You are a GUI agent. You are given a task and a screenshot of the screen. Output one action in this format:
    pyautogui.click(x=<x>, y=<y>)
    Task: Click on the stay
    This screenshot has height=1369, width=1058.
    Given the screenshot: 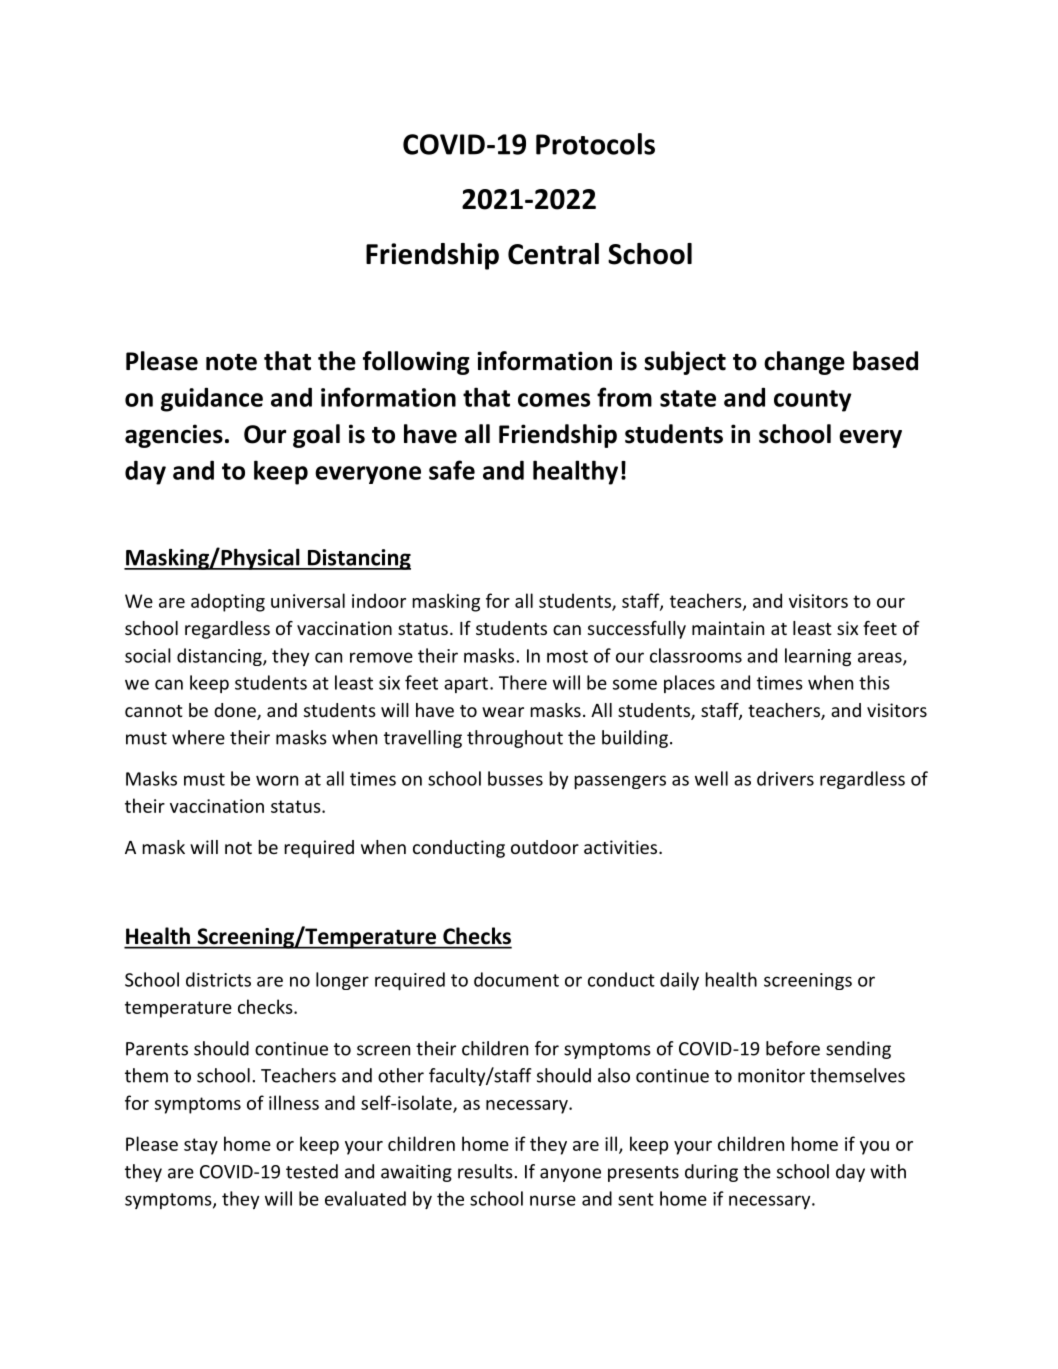 What is the action you would take?
    pyautogui.click(x=201, y=1146)
